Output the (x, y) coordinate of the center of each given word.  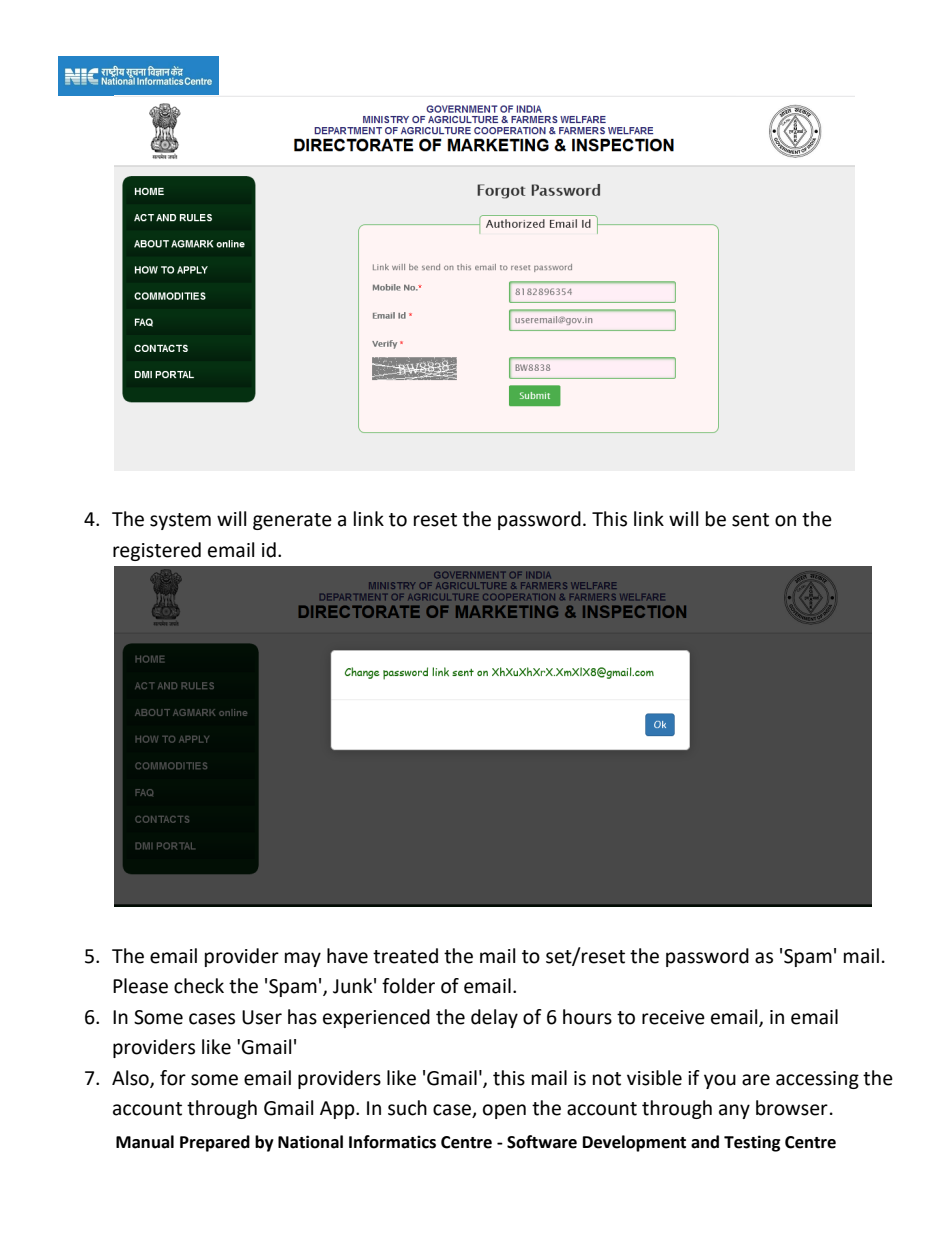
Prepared (215, 1143)
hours (587, 1017)
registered (157, 551)
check (199, 986)
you (720, 1081)
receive (673, 1017)
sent (750, 520)
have (347, 956)
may (303, 959)
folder (408, 986)
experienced (376, 1018)
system (180, 521)
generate (292, 521)
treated (405, 956)
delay (494, 1018)
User (262, 1017)
